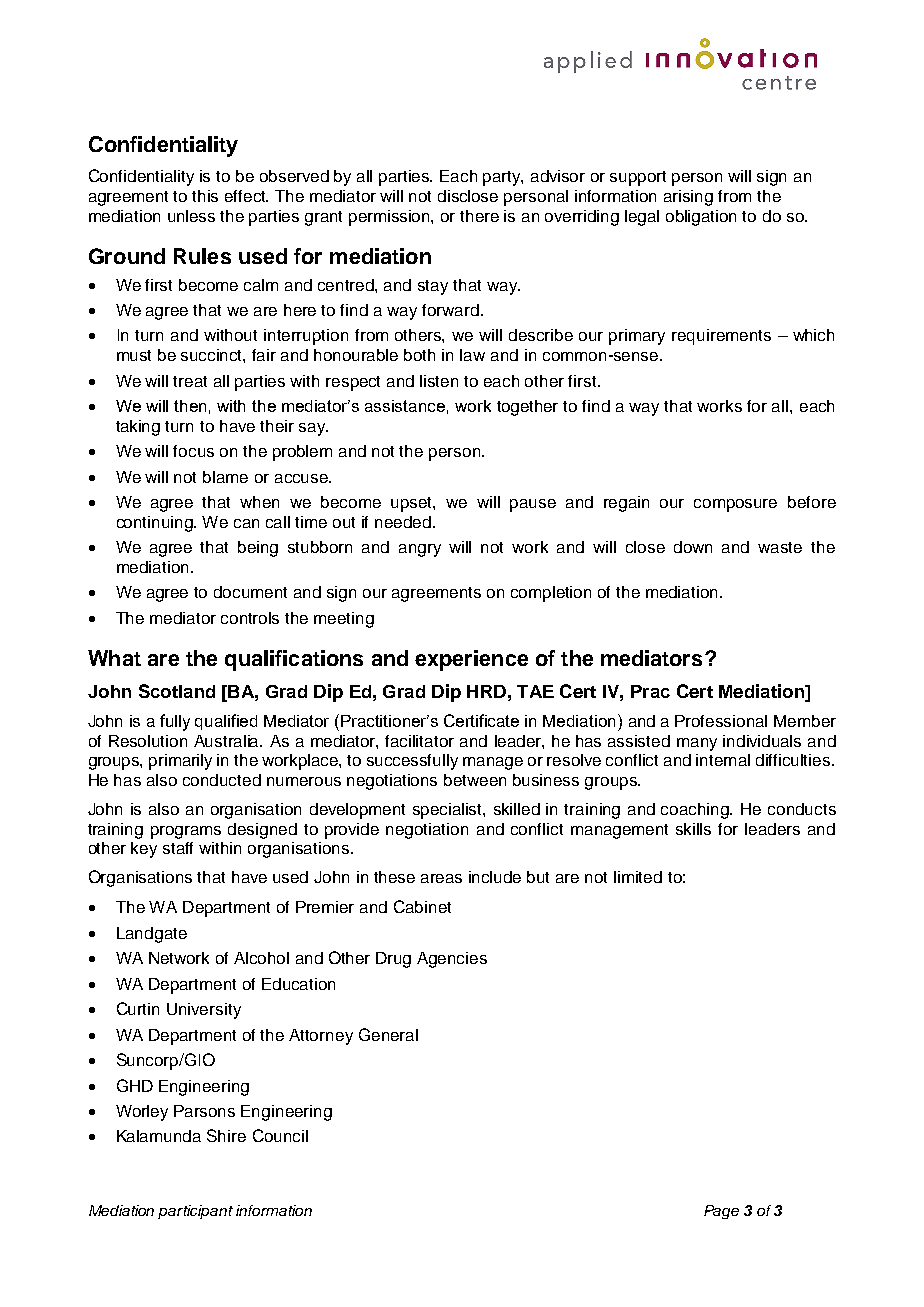 This image has width=924, height=1307. I want to click on together, so click(527, 408).
